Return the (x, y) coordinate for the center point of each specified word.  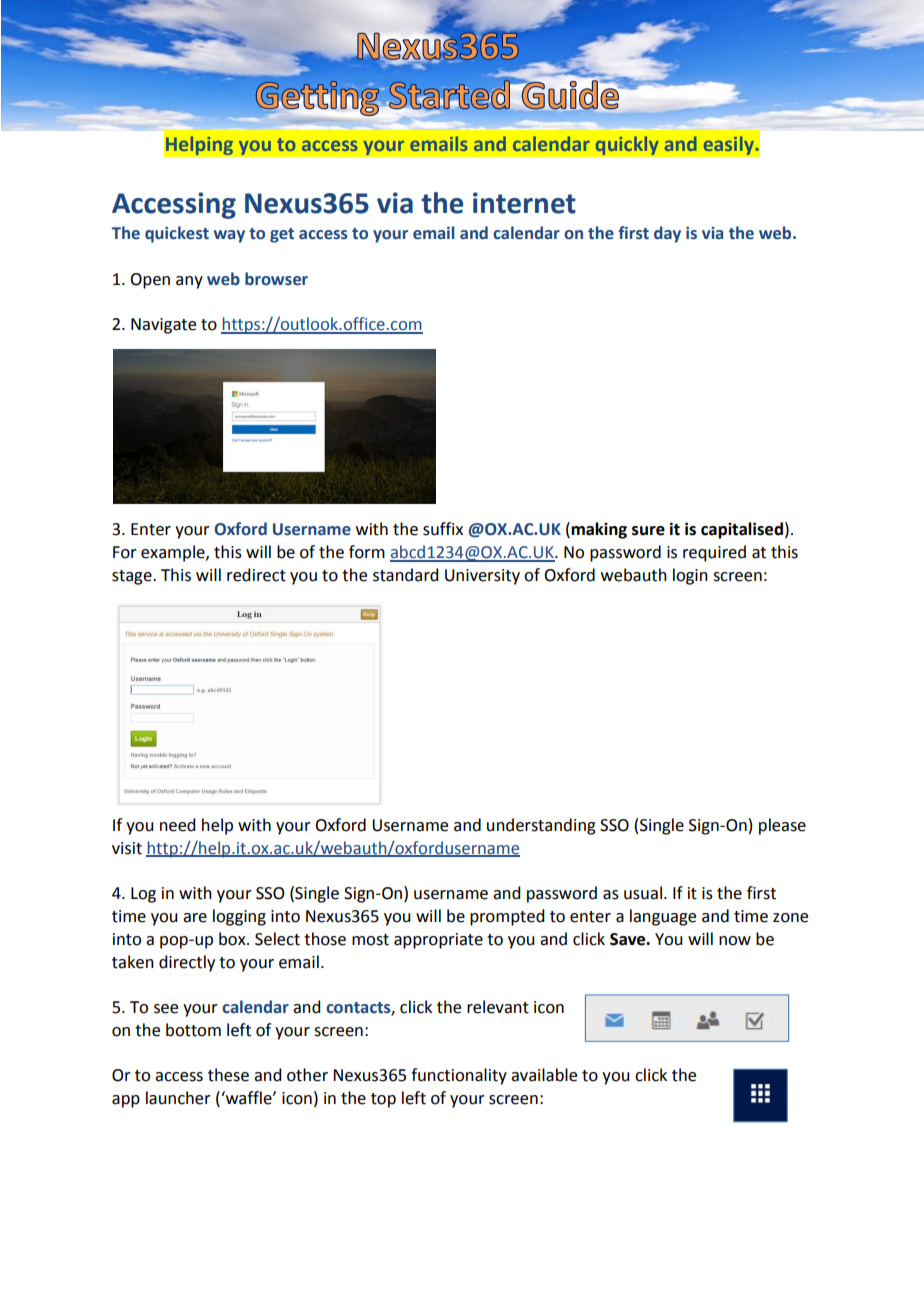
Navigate (163, 326)
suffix (443, 529)
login (690, 576)
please (782, 826)
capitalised (742, 530)
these (228, 1075)
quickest (177, 234)
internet (524, 203)
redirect (256, 575)
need (177, 825)
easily (729, 146)
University (482, 577)
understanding (541, 826)
